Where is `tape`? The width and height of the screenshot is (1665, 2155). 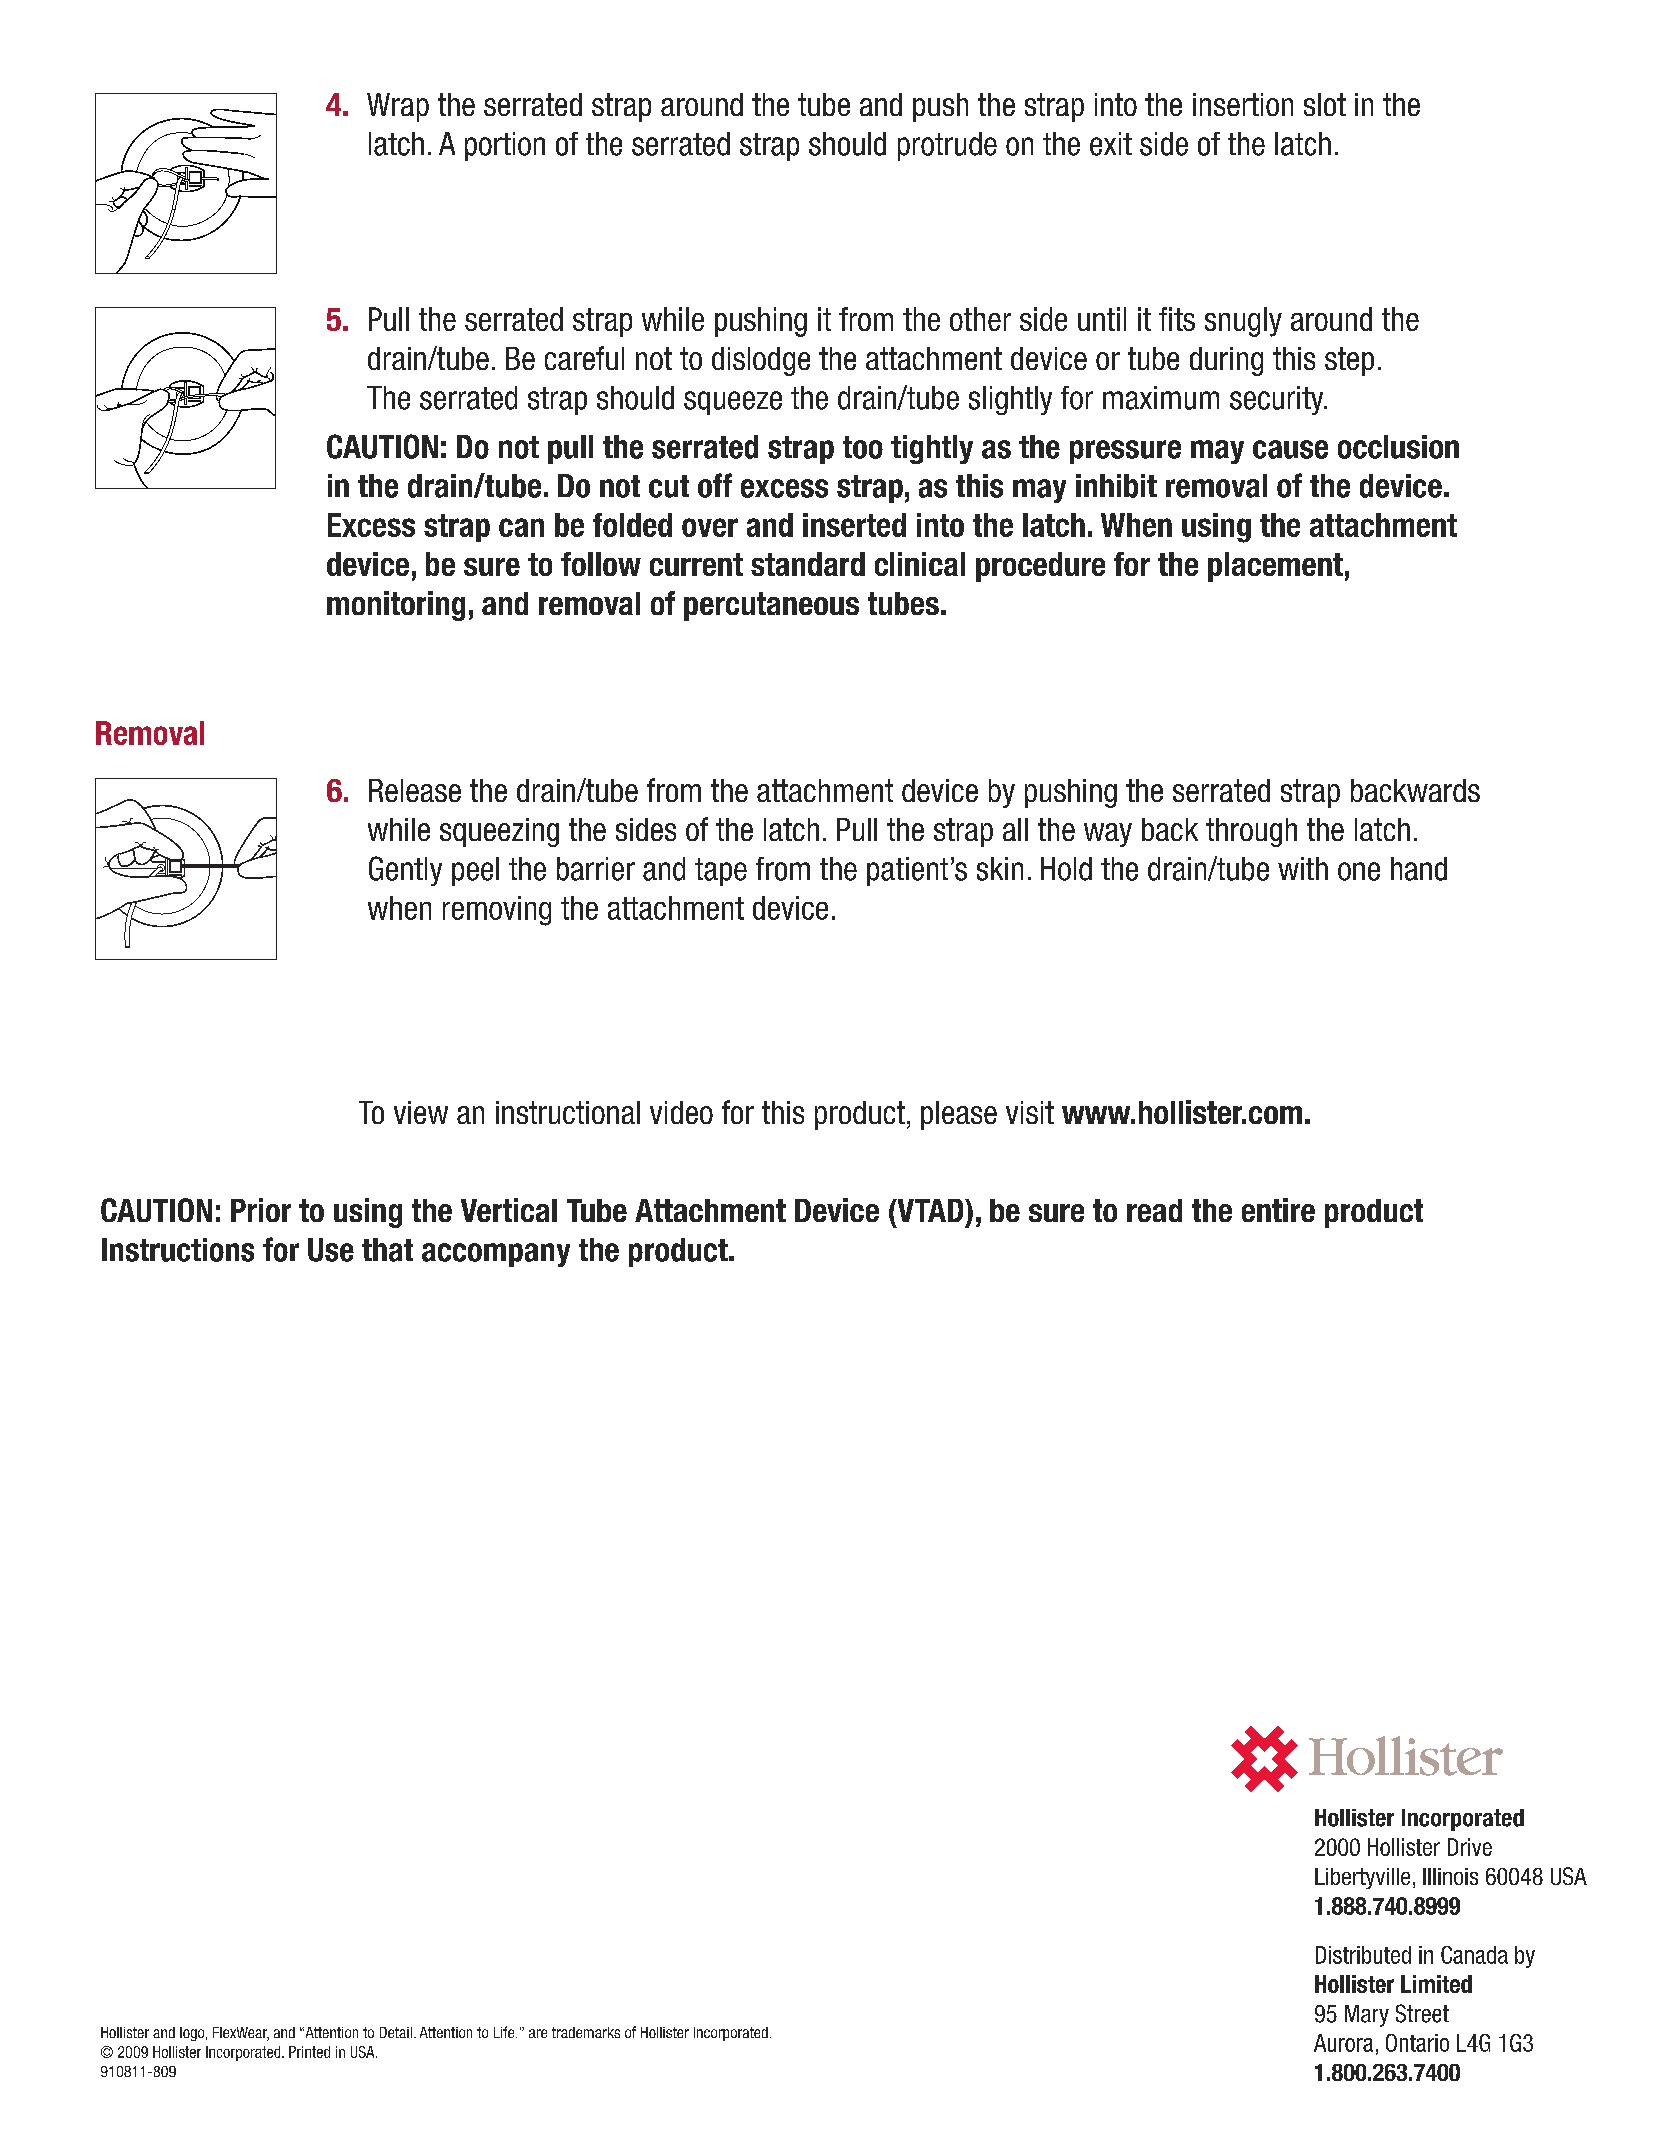 tape is located at coordinates (721, 872).
